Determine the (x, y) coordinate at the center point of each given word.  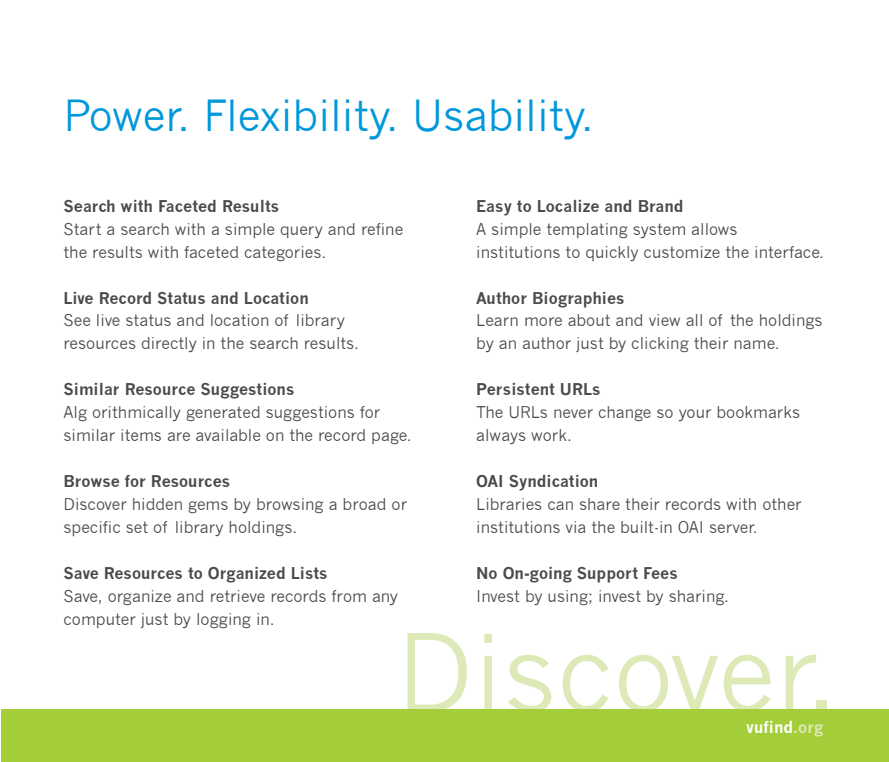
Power (126, 115)
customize (682, 252)
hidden (157, 504)
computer (100, 620)
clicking (660, 344)
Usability (501, 119)
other (782, 504)
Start (82, 229)
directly (169, 344)
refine (382, 229)
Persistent (516, 389)
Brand (660, 206)
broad (364, 504)
